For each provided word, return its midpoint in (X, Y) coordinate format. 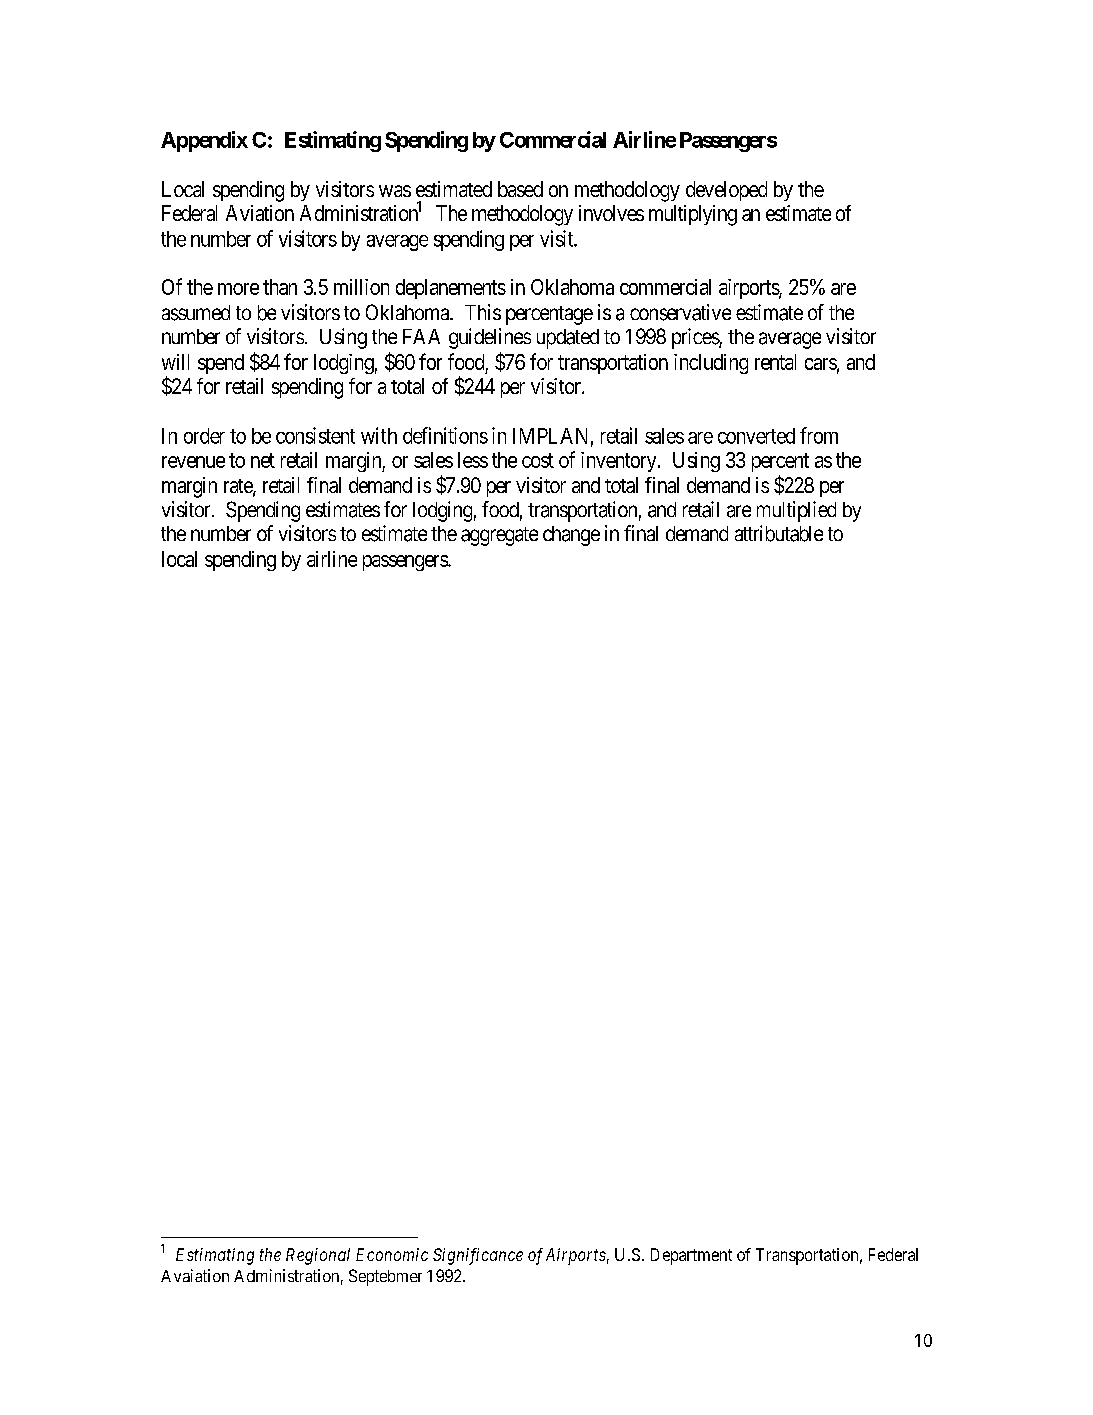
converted (756, 436)
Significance (478, 1256)
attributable (779, 533)
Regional (318, 1256)
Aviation (260, 213)
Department (691, 1256)
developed (726, 191)
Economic (392, 1254)
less (473, 460)
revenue (193, 462)
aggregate (499, 536)
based (520, 189)
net (263, 460)
